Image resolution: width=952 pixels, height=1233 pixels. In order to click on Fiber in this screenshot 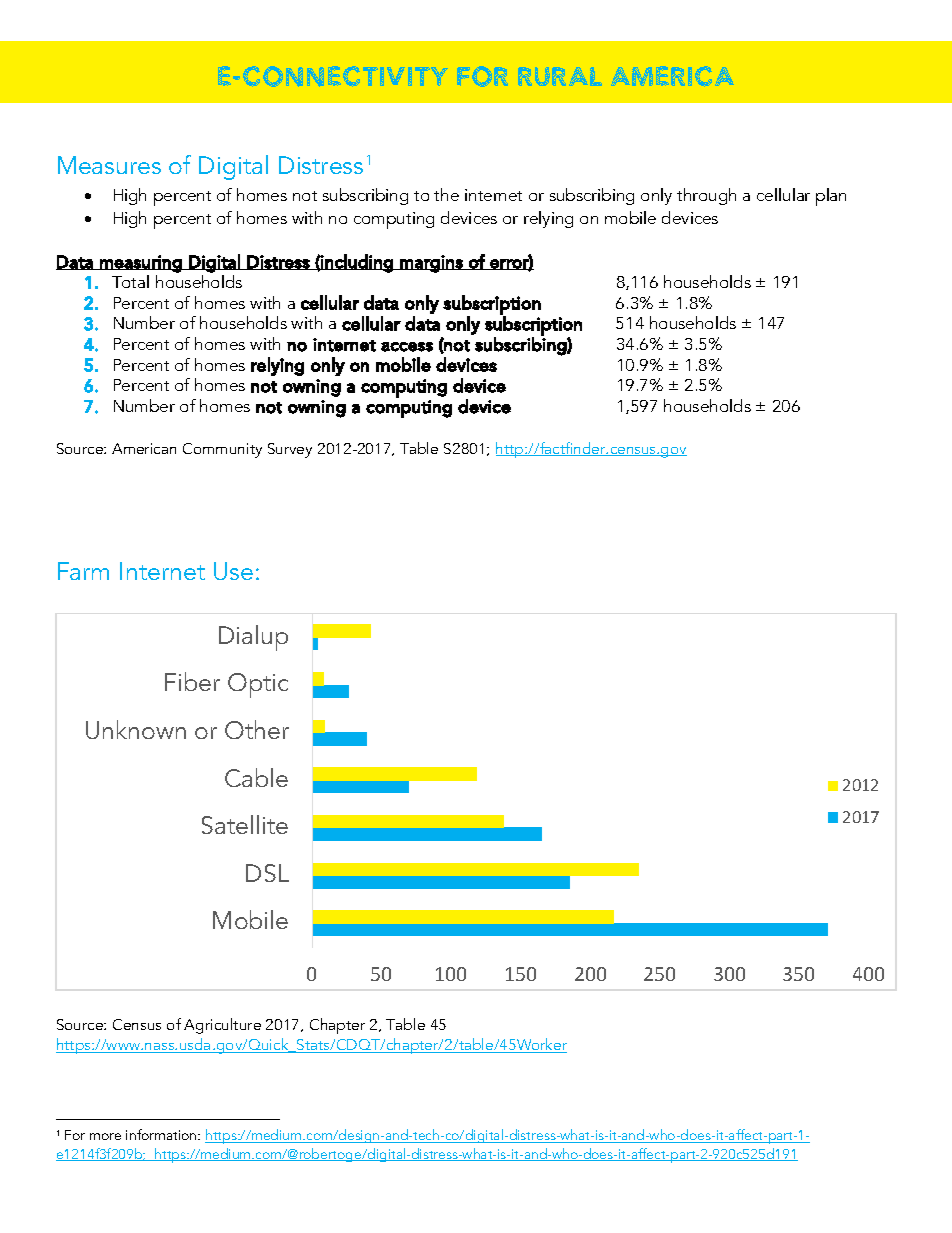, I will do `click(192, 681)`.
